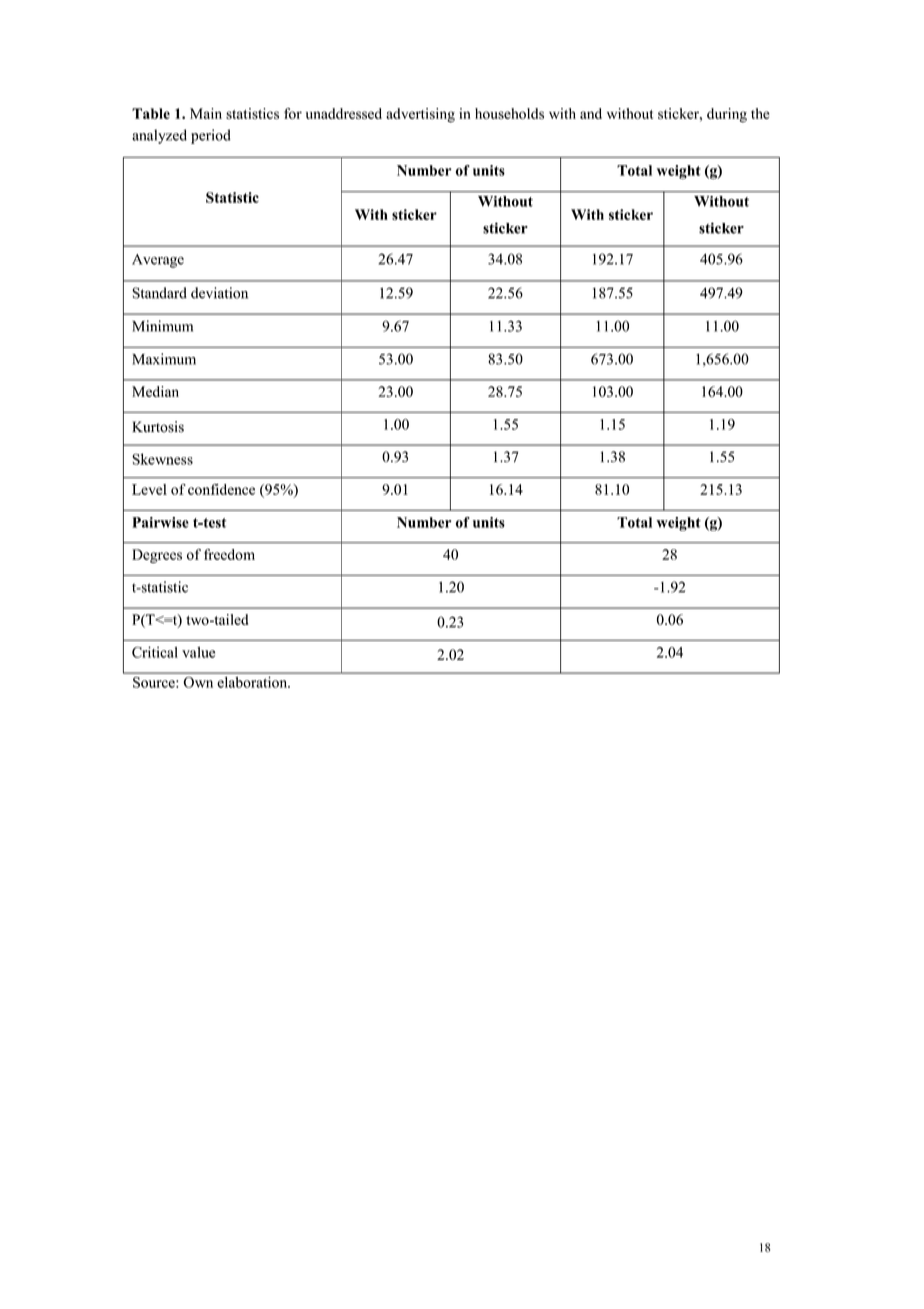 The width and height of the image is (924, 1309). I want to click on advertising, so click(420, 115).
